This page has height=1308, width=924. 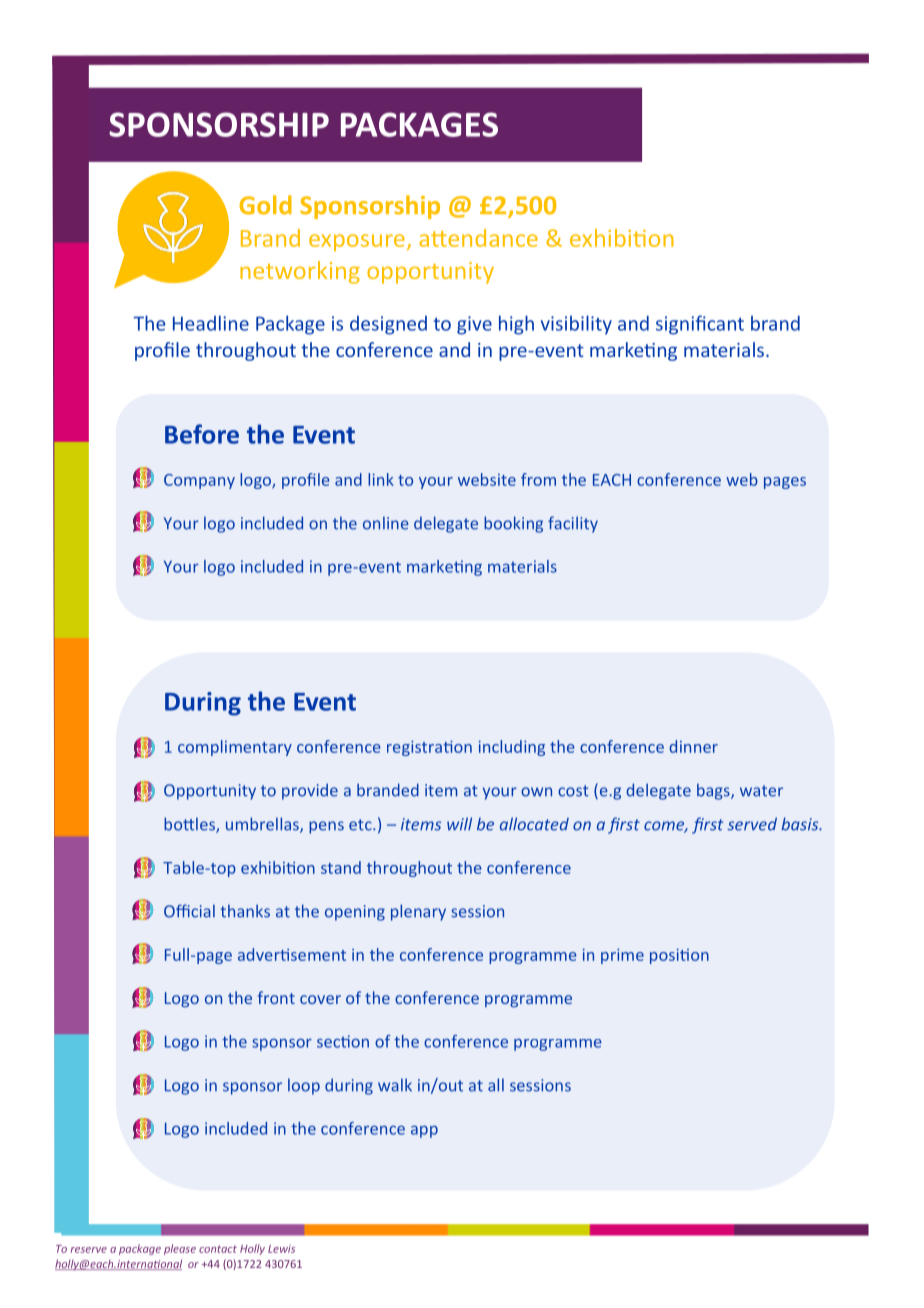 What do you see at coordinates (478, 238) in the page?
I see `attendance` at bounding box center [478, 238].
